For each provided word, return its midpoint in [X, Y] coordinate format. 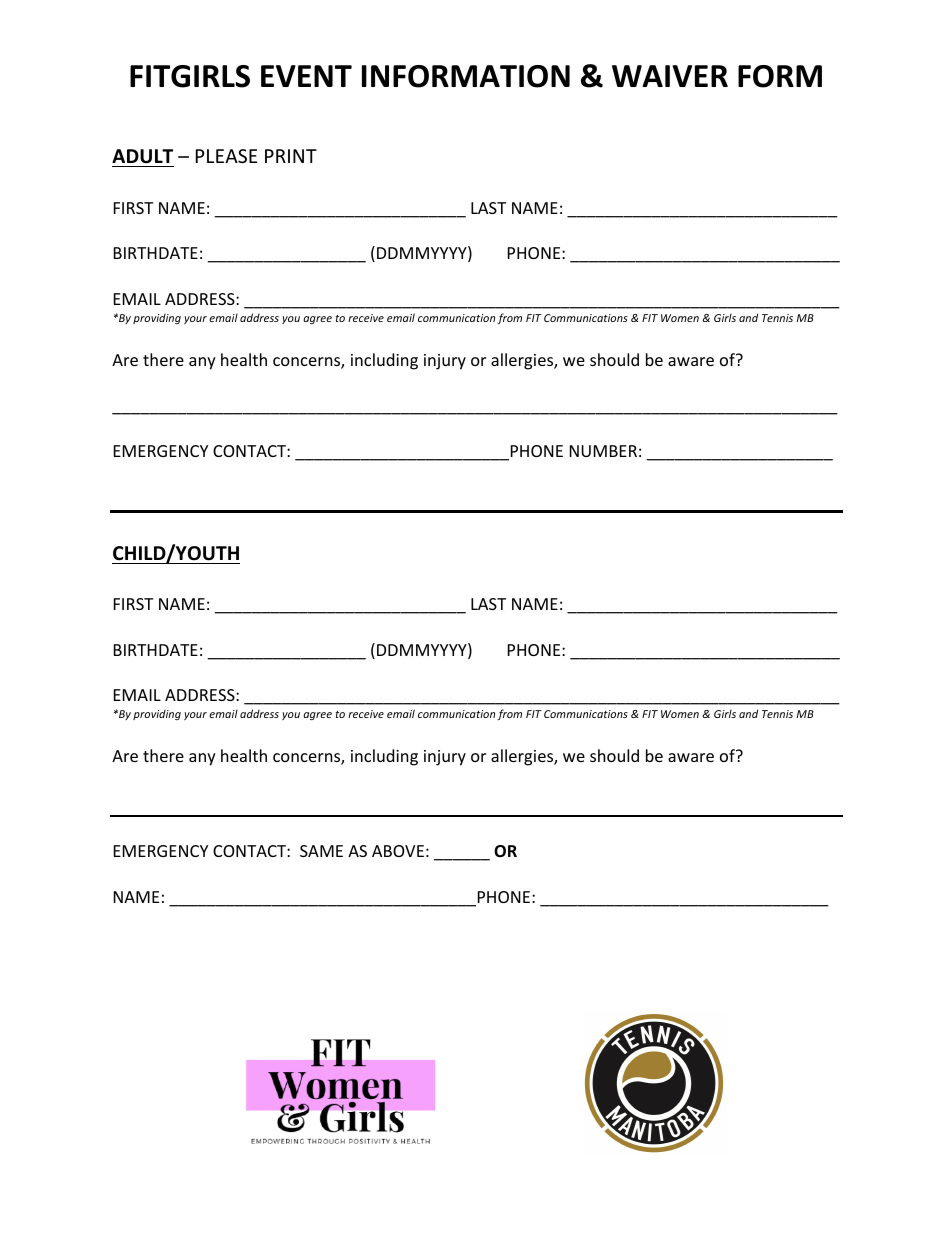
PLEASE [226, 156]
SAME [321, 851]
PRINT [291, 156]
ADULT [142, 156]
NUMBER [603, 451]
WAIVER [670, 76]
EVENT [306, 76]
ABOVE [398, 851]
